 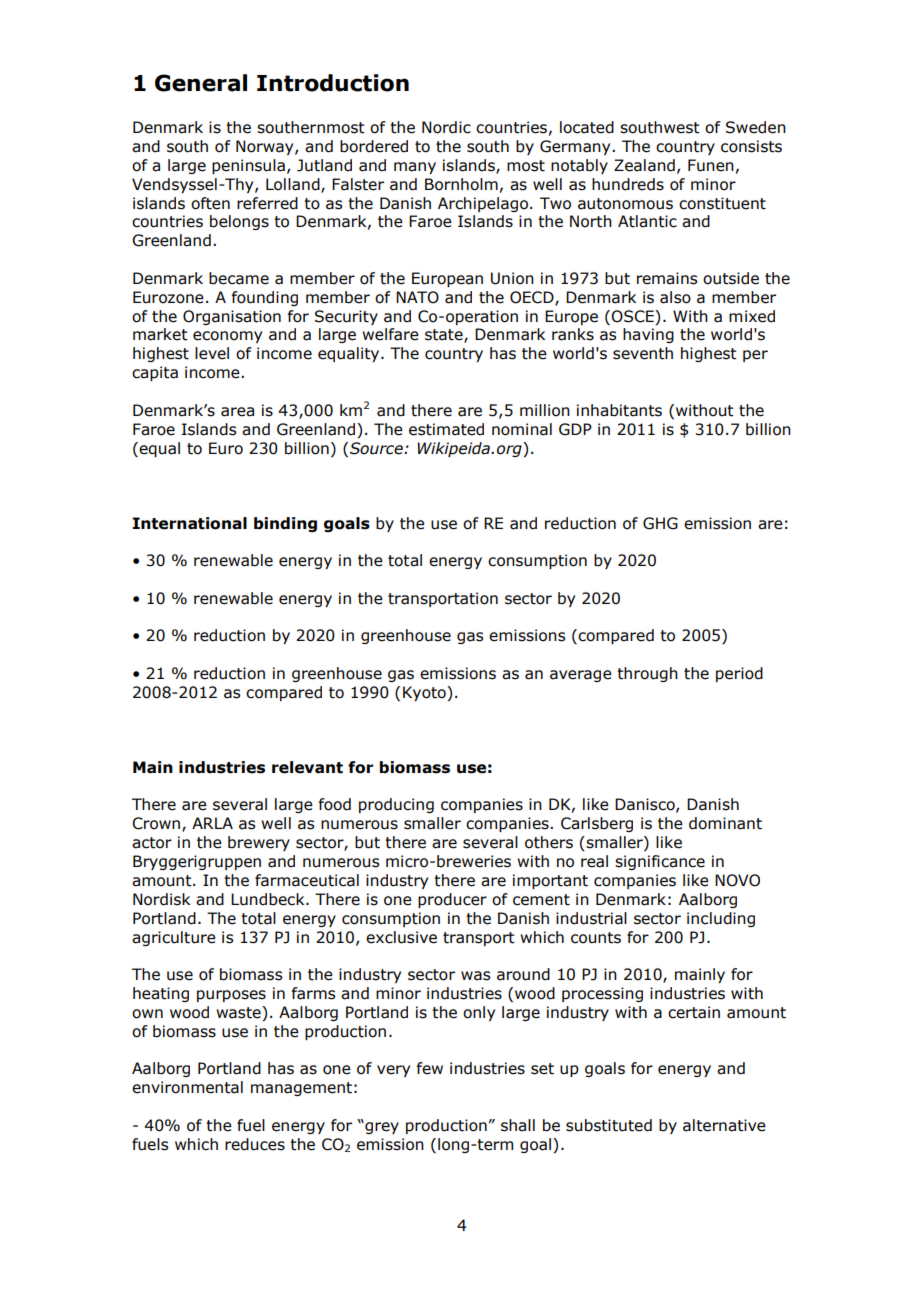 I want to click on General, so click(x=201, y=83).
